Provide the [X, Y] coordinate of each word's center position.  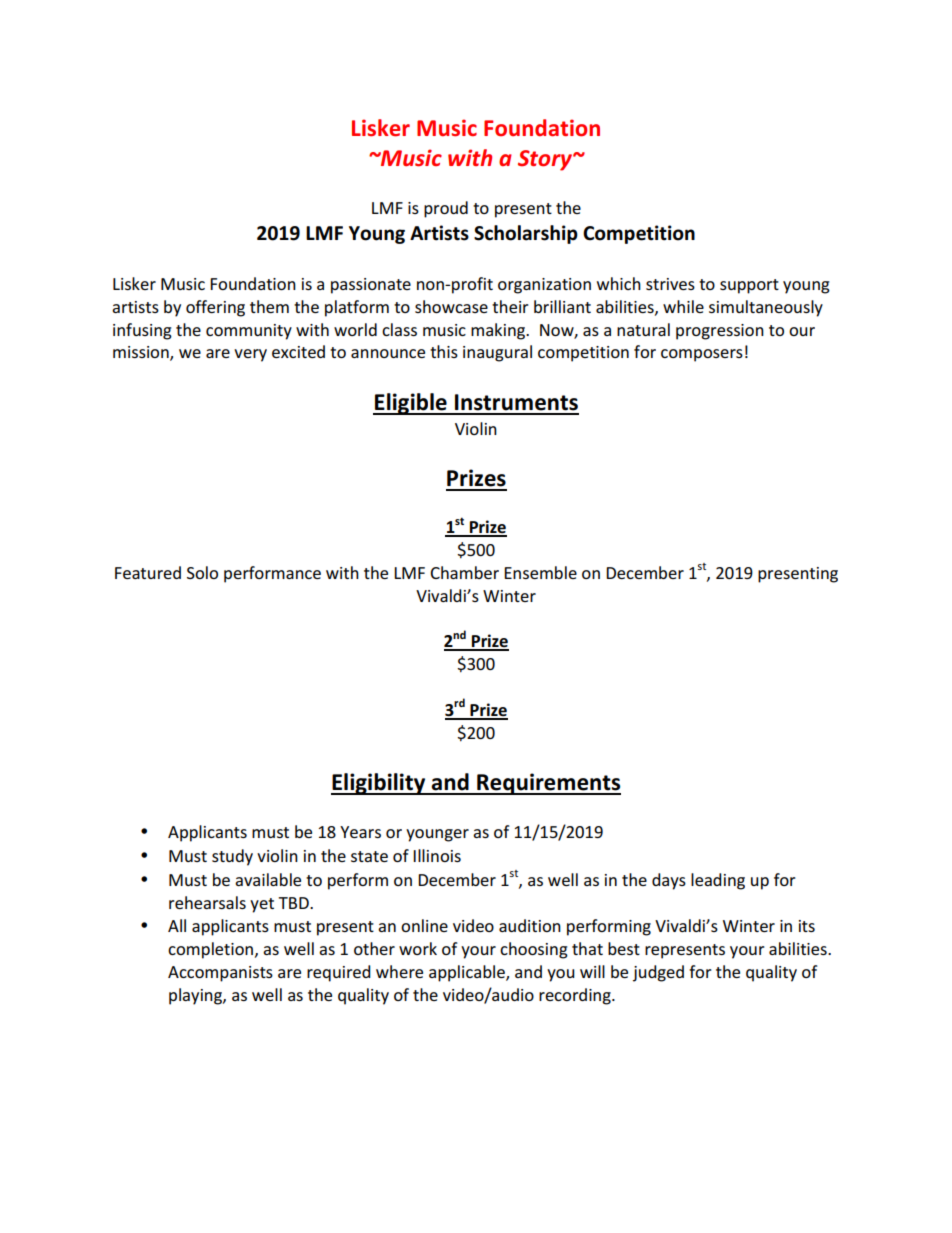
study [232, 857]
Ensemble [540, 572]
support [749, 286]
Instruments [516, 402]
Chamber [464, 572]
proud [446, 209]
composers [702, 355]
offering [215, 308]
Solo [202, 572]
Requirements [548, 784]
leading [718, 881]
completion [212, 950]
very [250, 355]
